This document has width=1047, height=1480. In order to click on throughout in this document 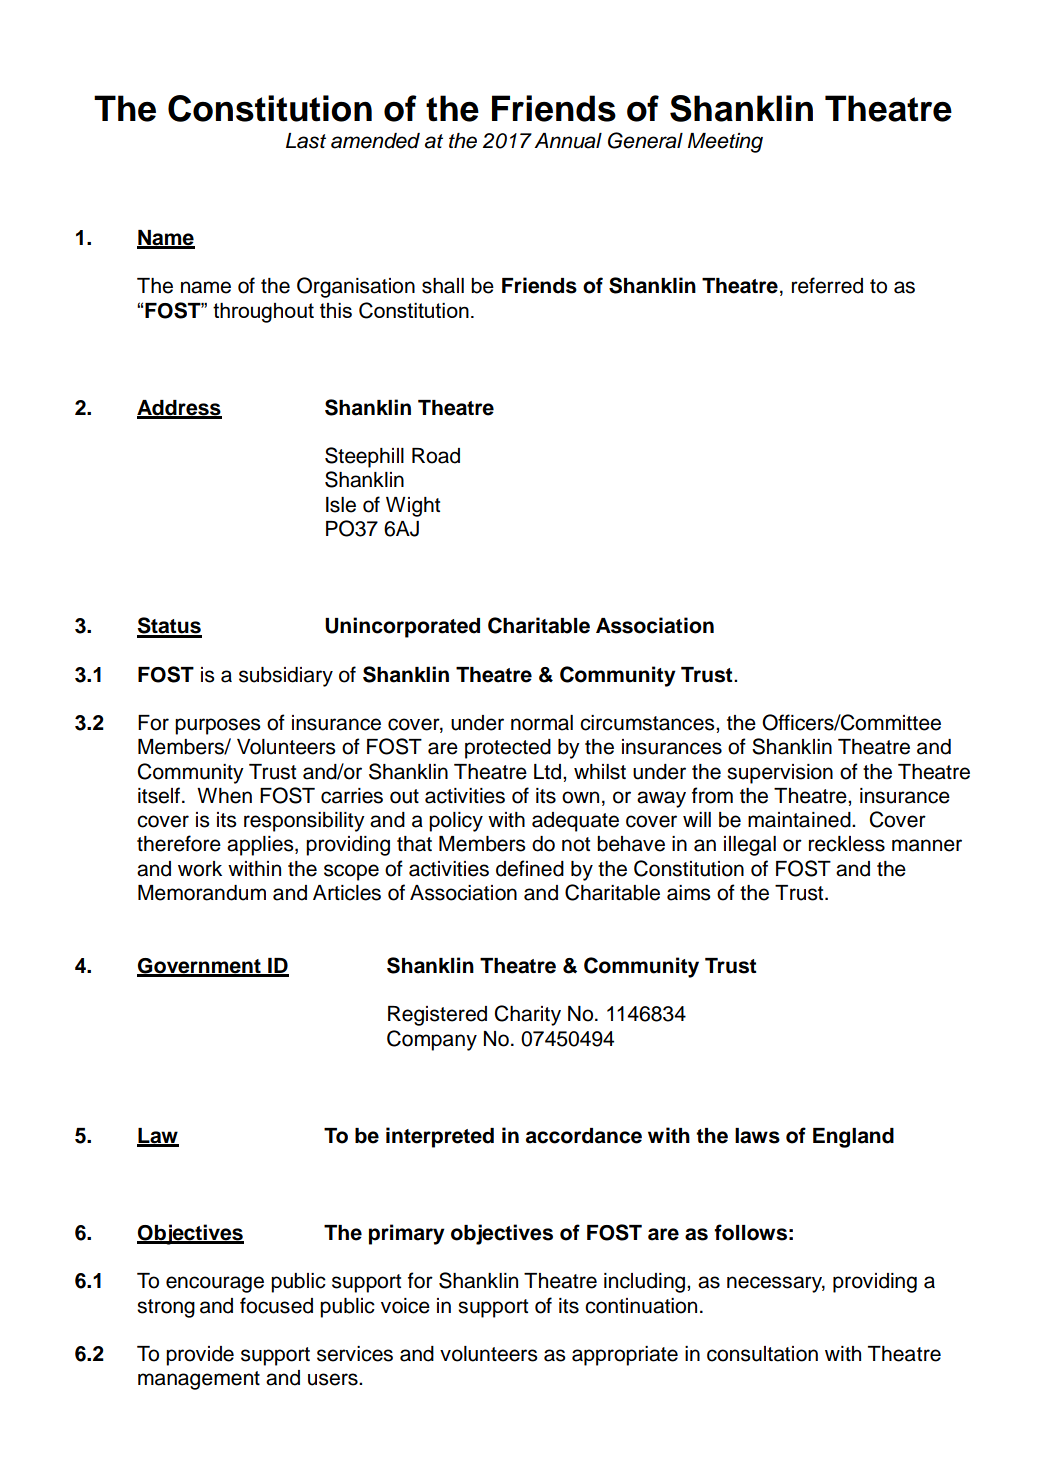, I will do `click(263, 313)`.
